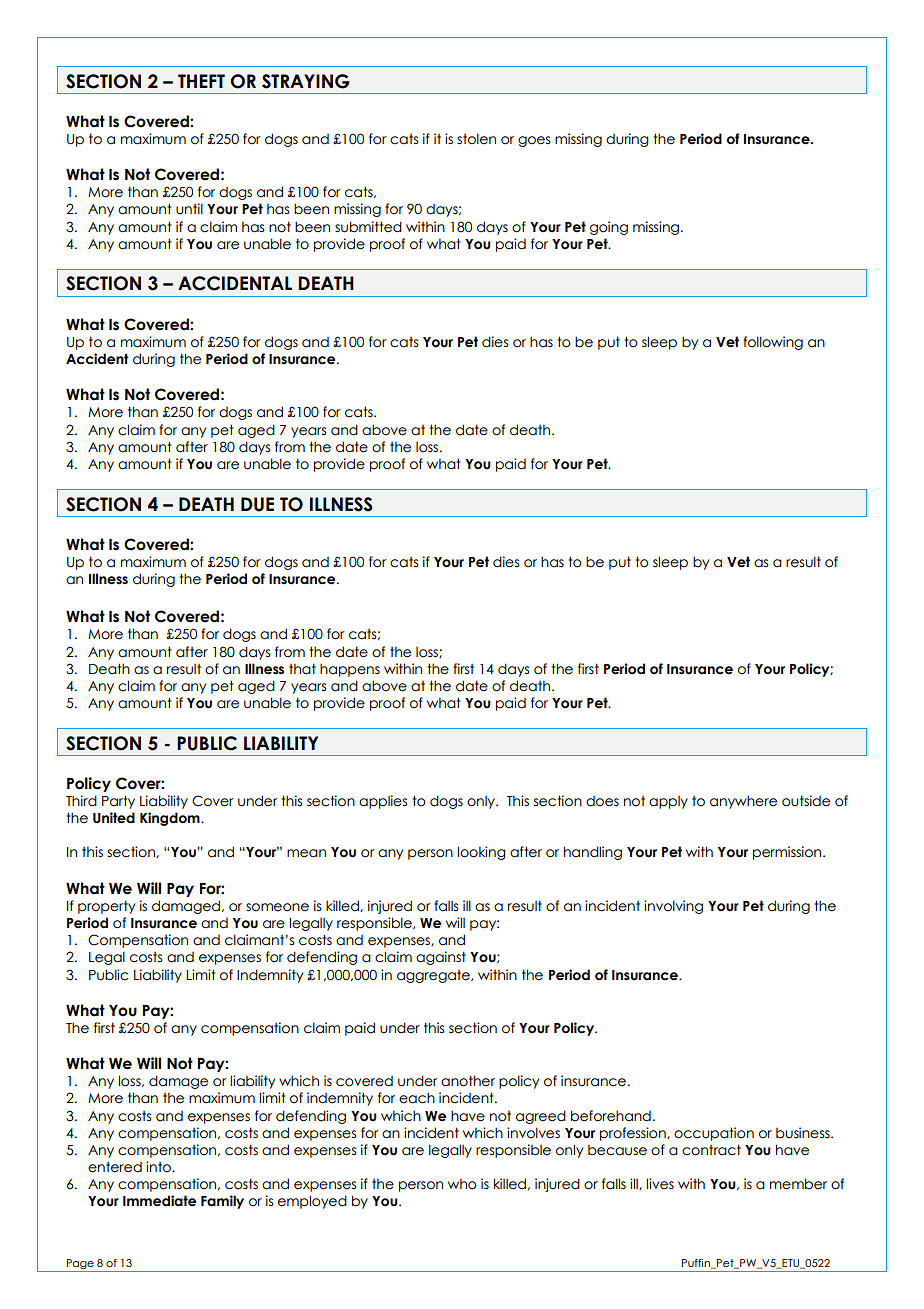 The width and height of the page is (924, 1309). What do you see at coordinates (660, 1184) in the page?
I see `lives` at bounding box center [660, 1184].
